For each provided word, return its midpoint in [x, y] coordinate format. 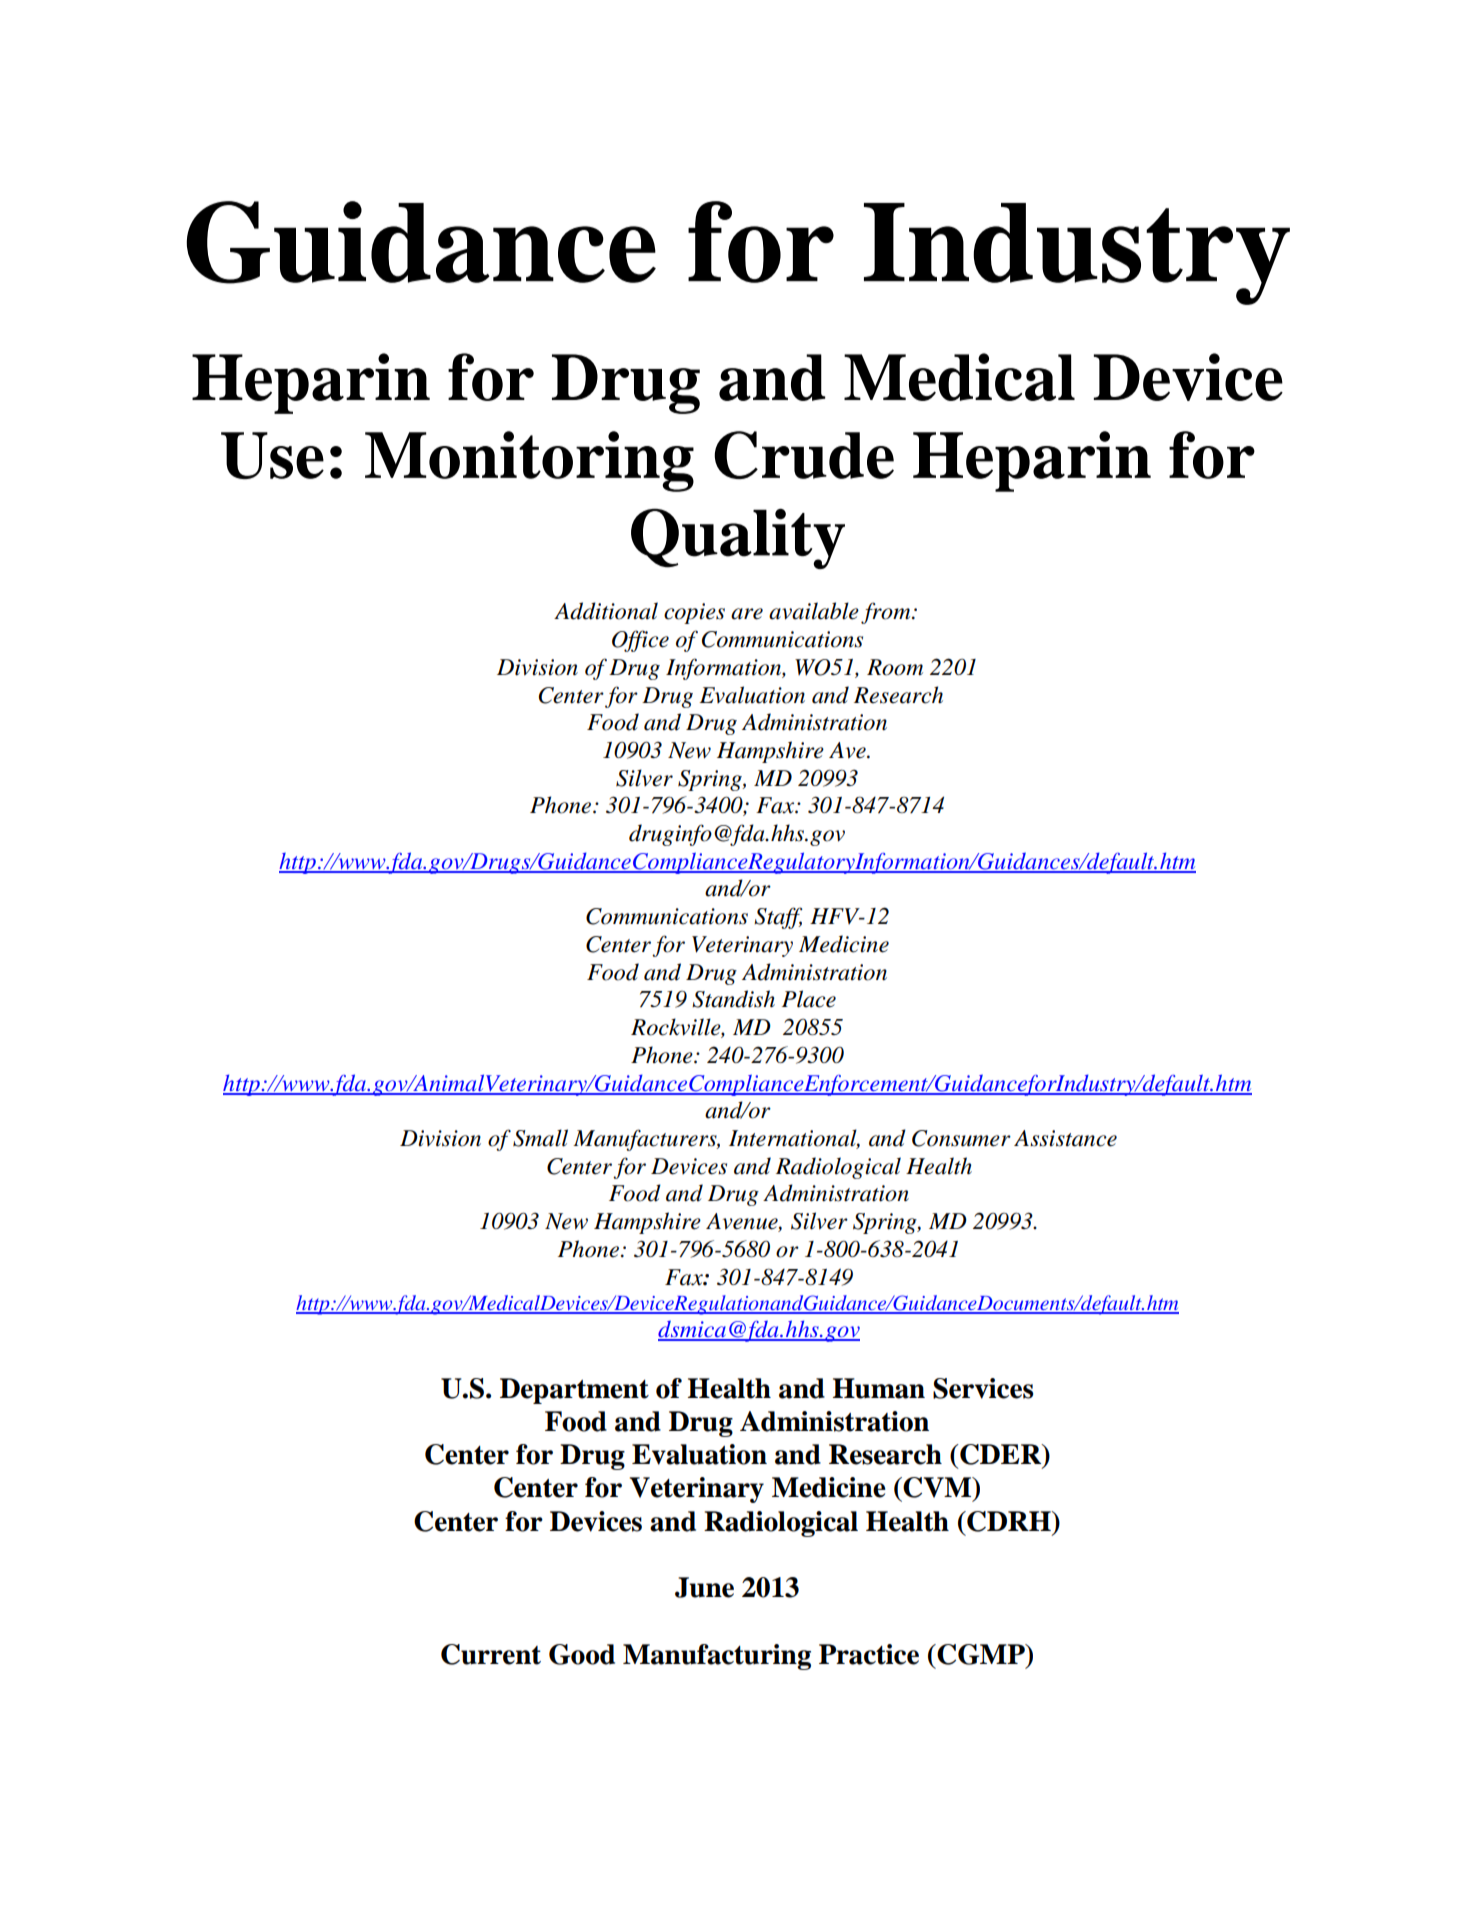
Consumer [961, 1138]
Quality [738, 539]
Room [895, 667]
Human [879, 1388]
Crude [804, 455]
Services [983, 1388]
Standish [733, 999]
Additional [606, 611]
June [704, 1587]
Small [540, 1138]
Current [491, 1654]
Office [640, 641]
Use [272, 455]
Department [574, 1391]
